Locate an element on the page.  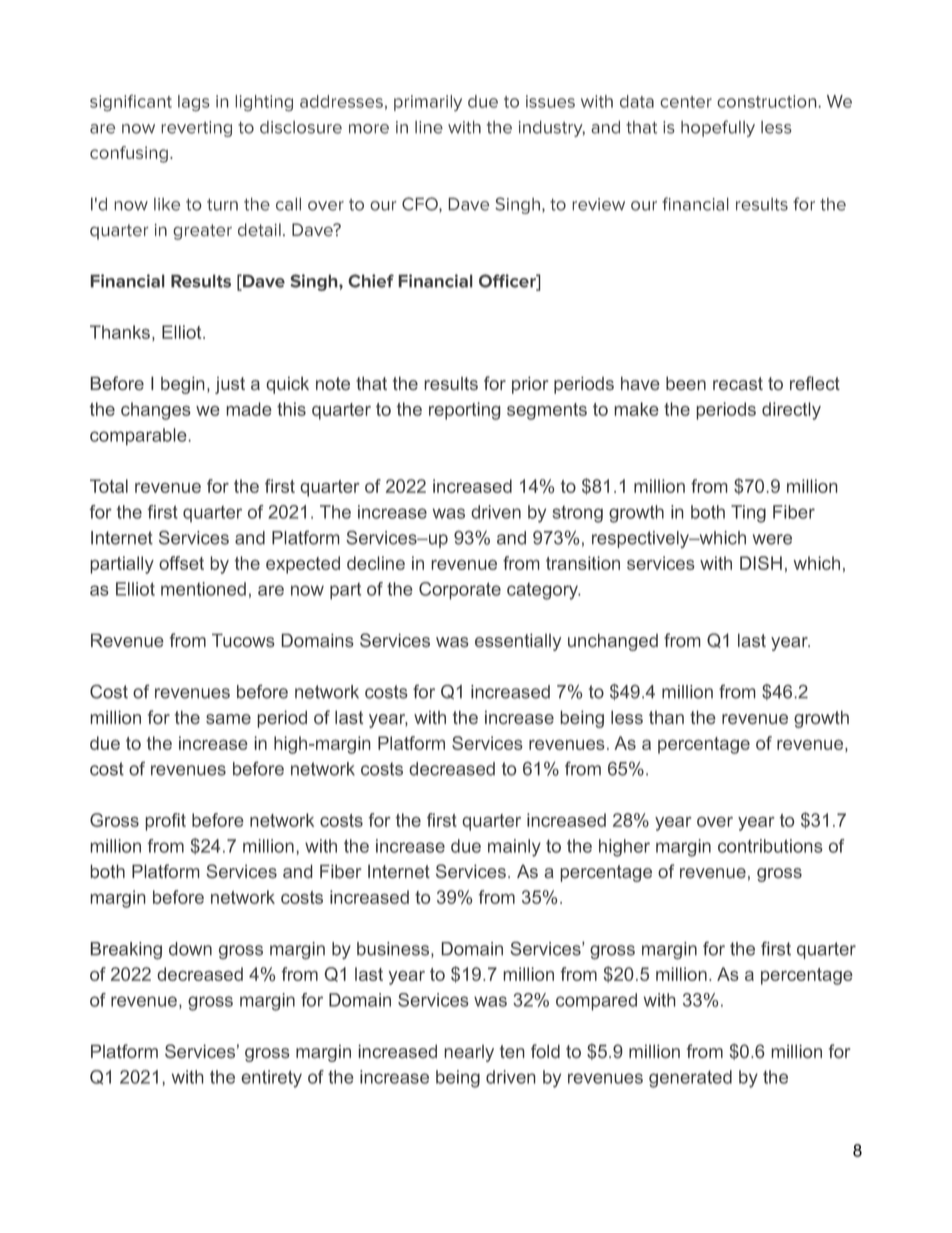
begin is located at coordinates (182, 385).
